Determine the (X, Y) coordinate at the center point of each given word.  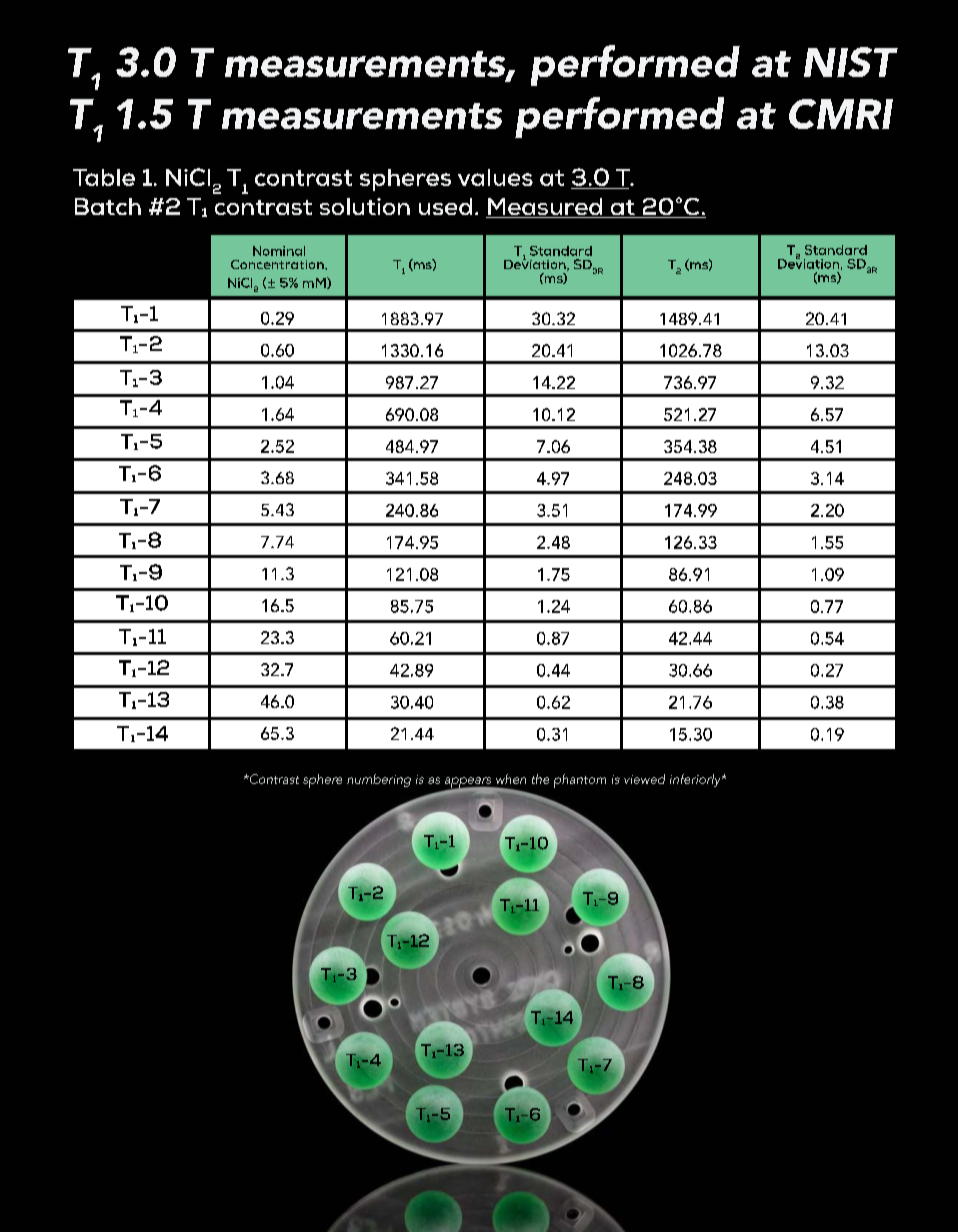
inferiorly (696, 780)
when (511, 779)
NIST (851, 62)
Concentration (278, 264)
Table (104, 177)
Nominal (279, 251)
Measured (545, 208)
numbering (379, 780)
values (495, 177)
